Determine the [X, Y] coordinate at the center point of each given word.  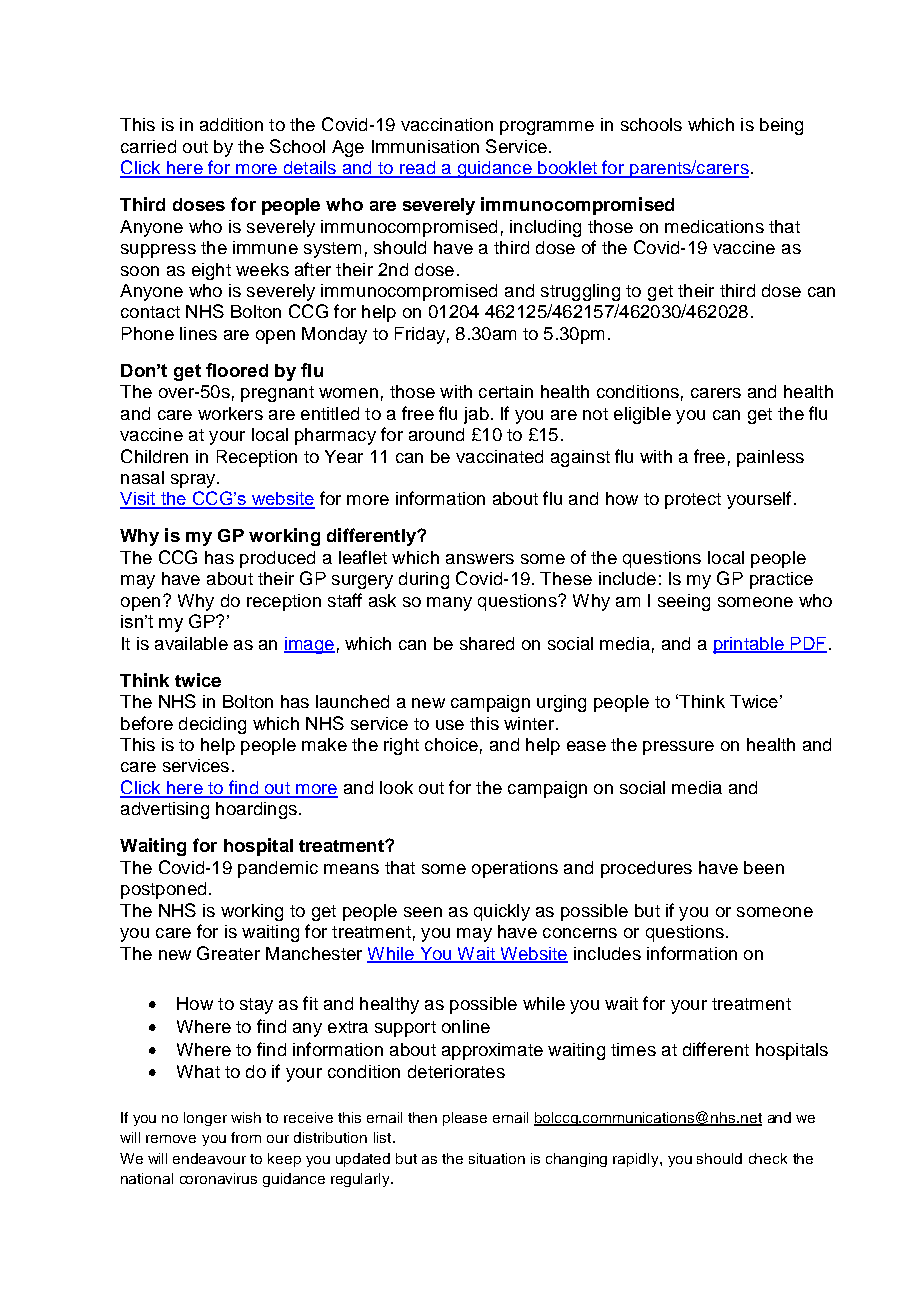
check [768, 1158]
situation [497, 1158]
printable [749, 645]
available [191, 643]
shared [487, 643]
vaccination [447, 124]
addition [231, 124]
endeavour [209, 1158]
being [781, 126]
